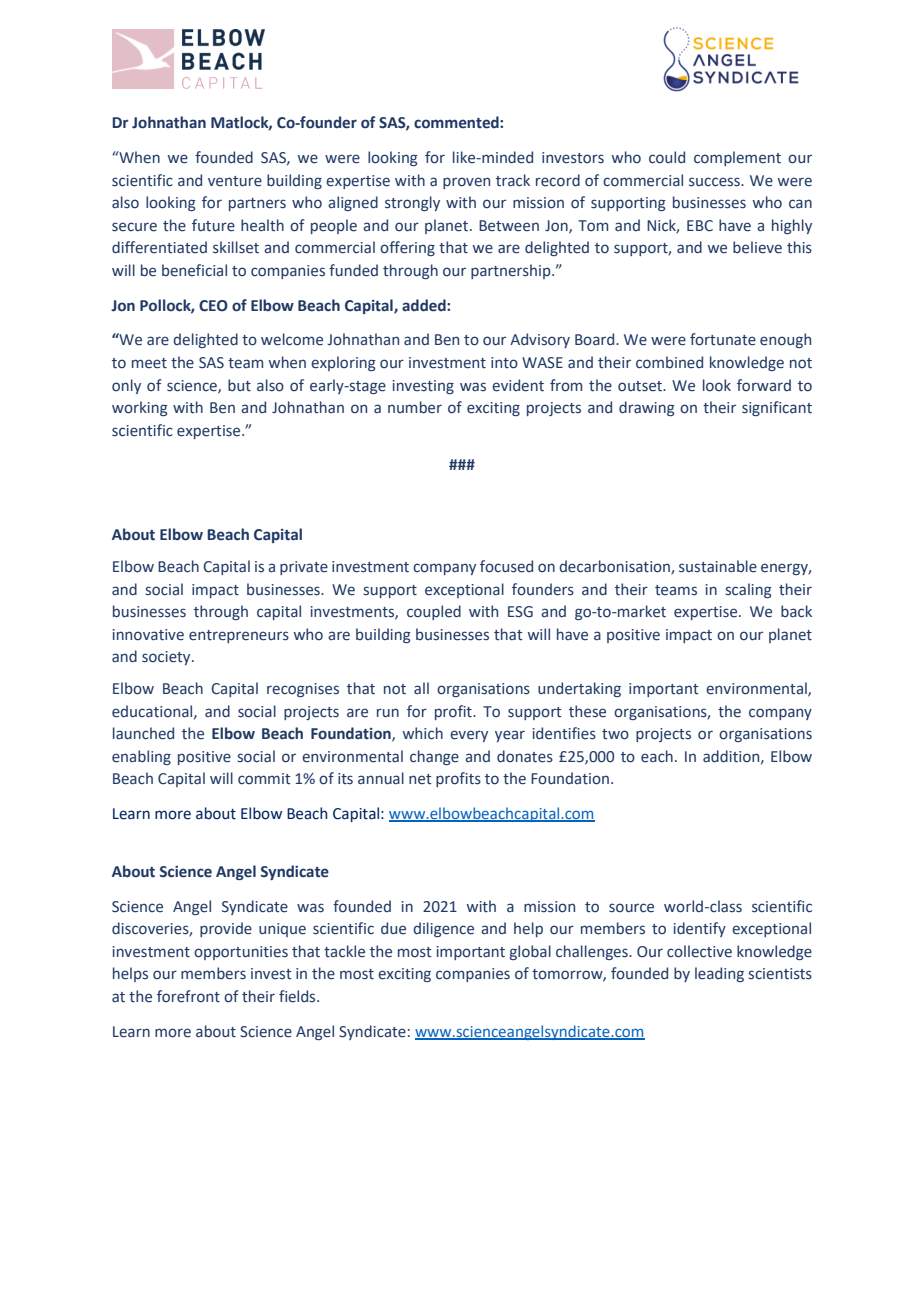 The image size is (924, 1308). Describe the element at coordinates (466, 183) in the screenshot. I see `proven` at that location.
